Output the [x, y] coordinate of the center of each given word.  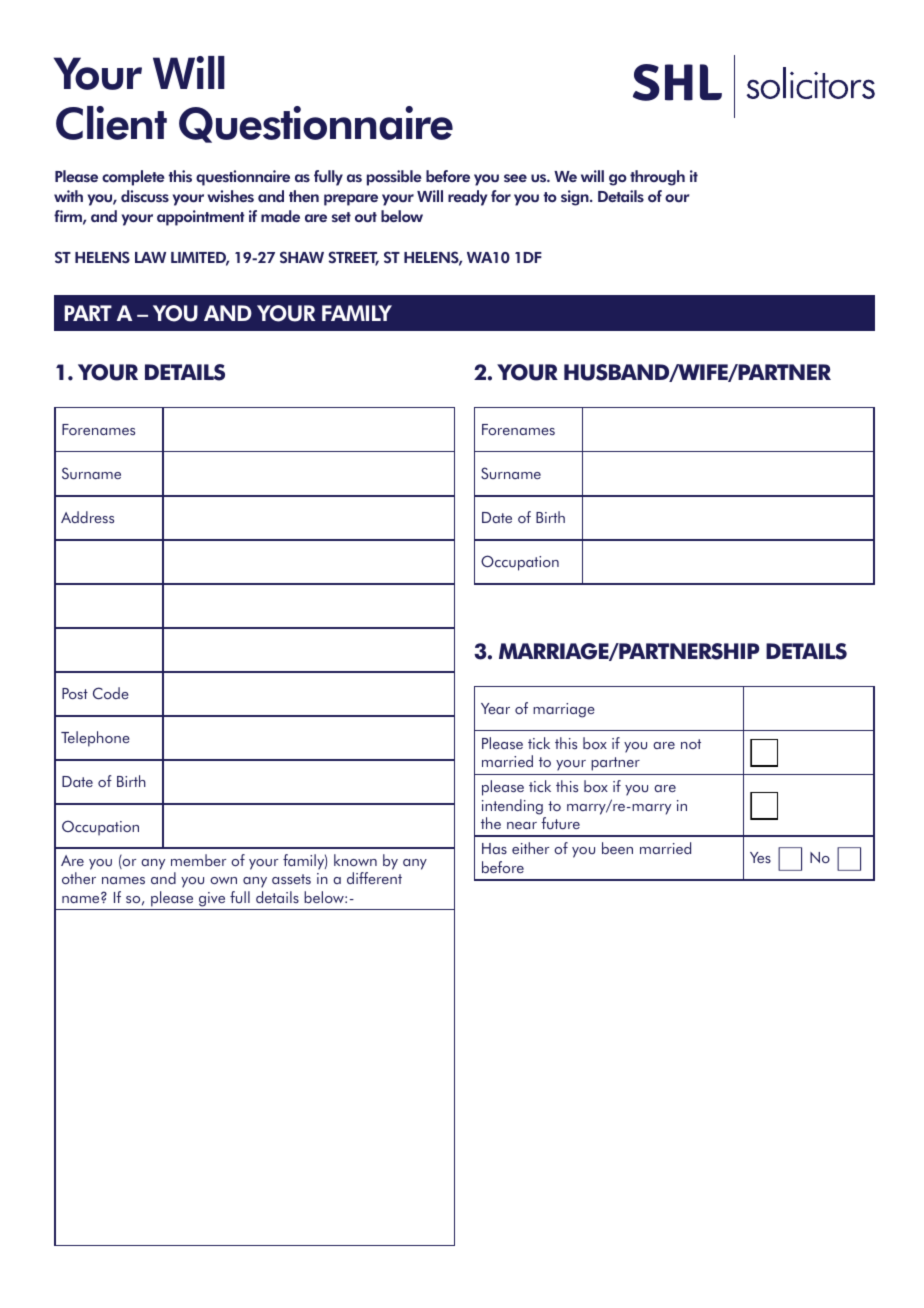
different [374, 878]
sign [576, 198]
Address [87, 517]
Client [111, 123]
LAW [150, 257]
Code [111, 693]
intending [512, 807]
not [691, 744]
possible [394, 178]
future [560, 823]
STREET [353, 258]
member [198, 860]
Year [495, 708]
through [657, 178]
